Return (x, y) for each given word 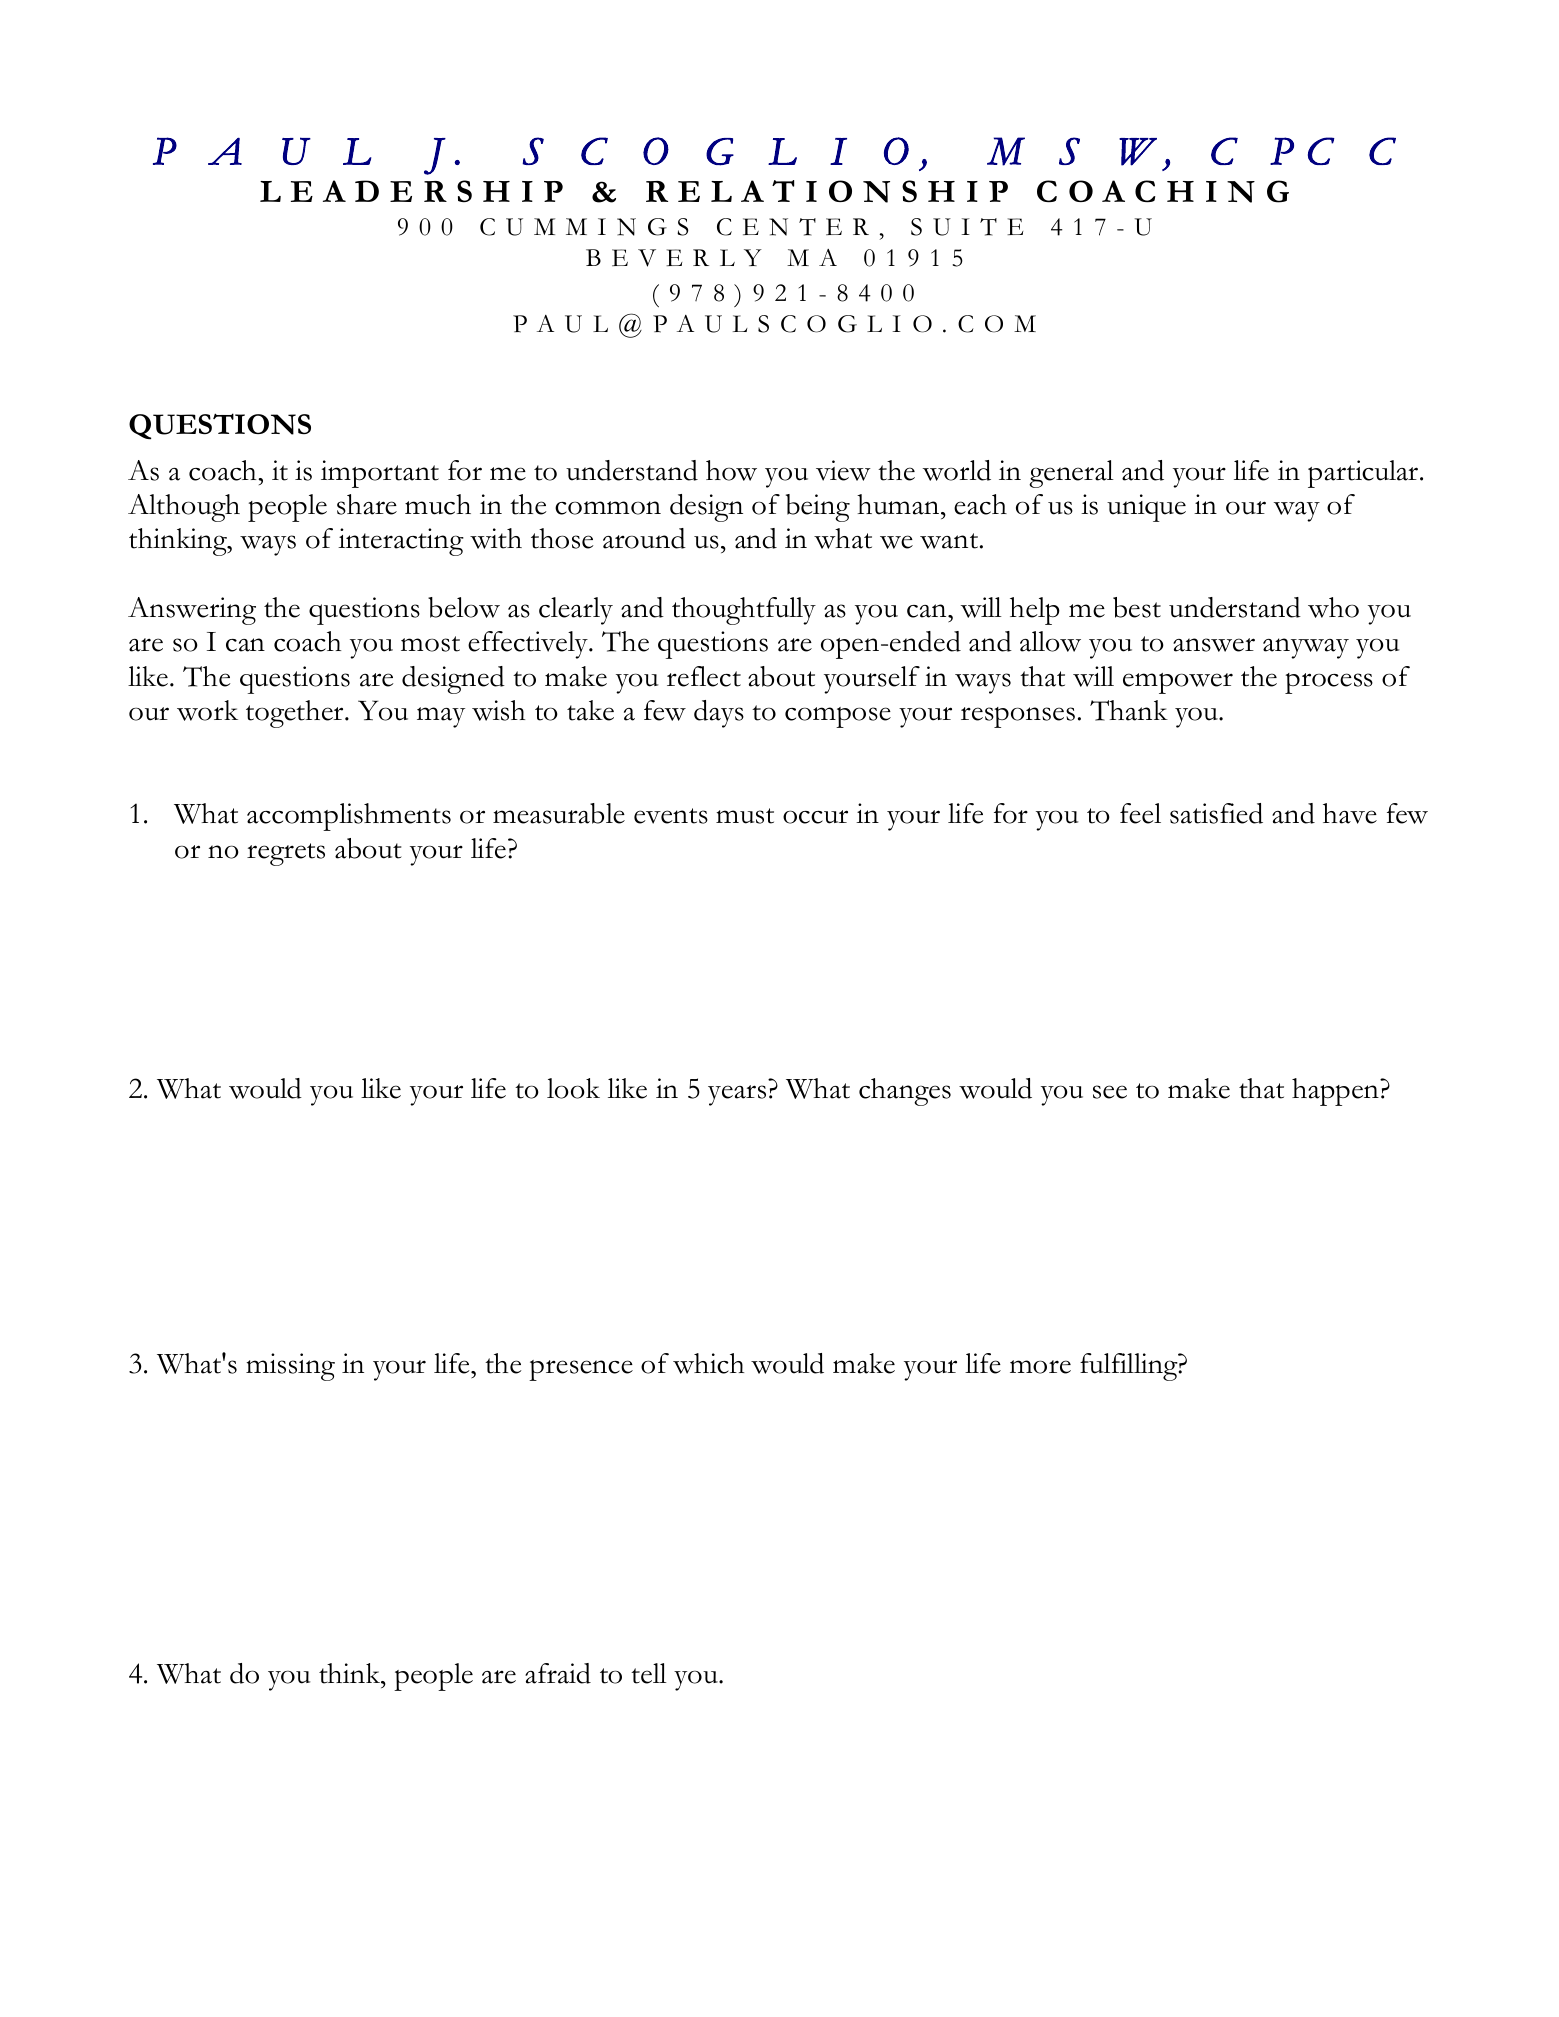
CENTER (793, 227)
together (296, 714)
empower (1178, 683)
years (737, 1095)
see (1110, 1092)
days (719, 714)
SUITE (967, 227)
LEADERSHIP (411, 191)
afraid (558, 1673)
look (573, 1088)
